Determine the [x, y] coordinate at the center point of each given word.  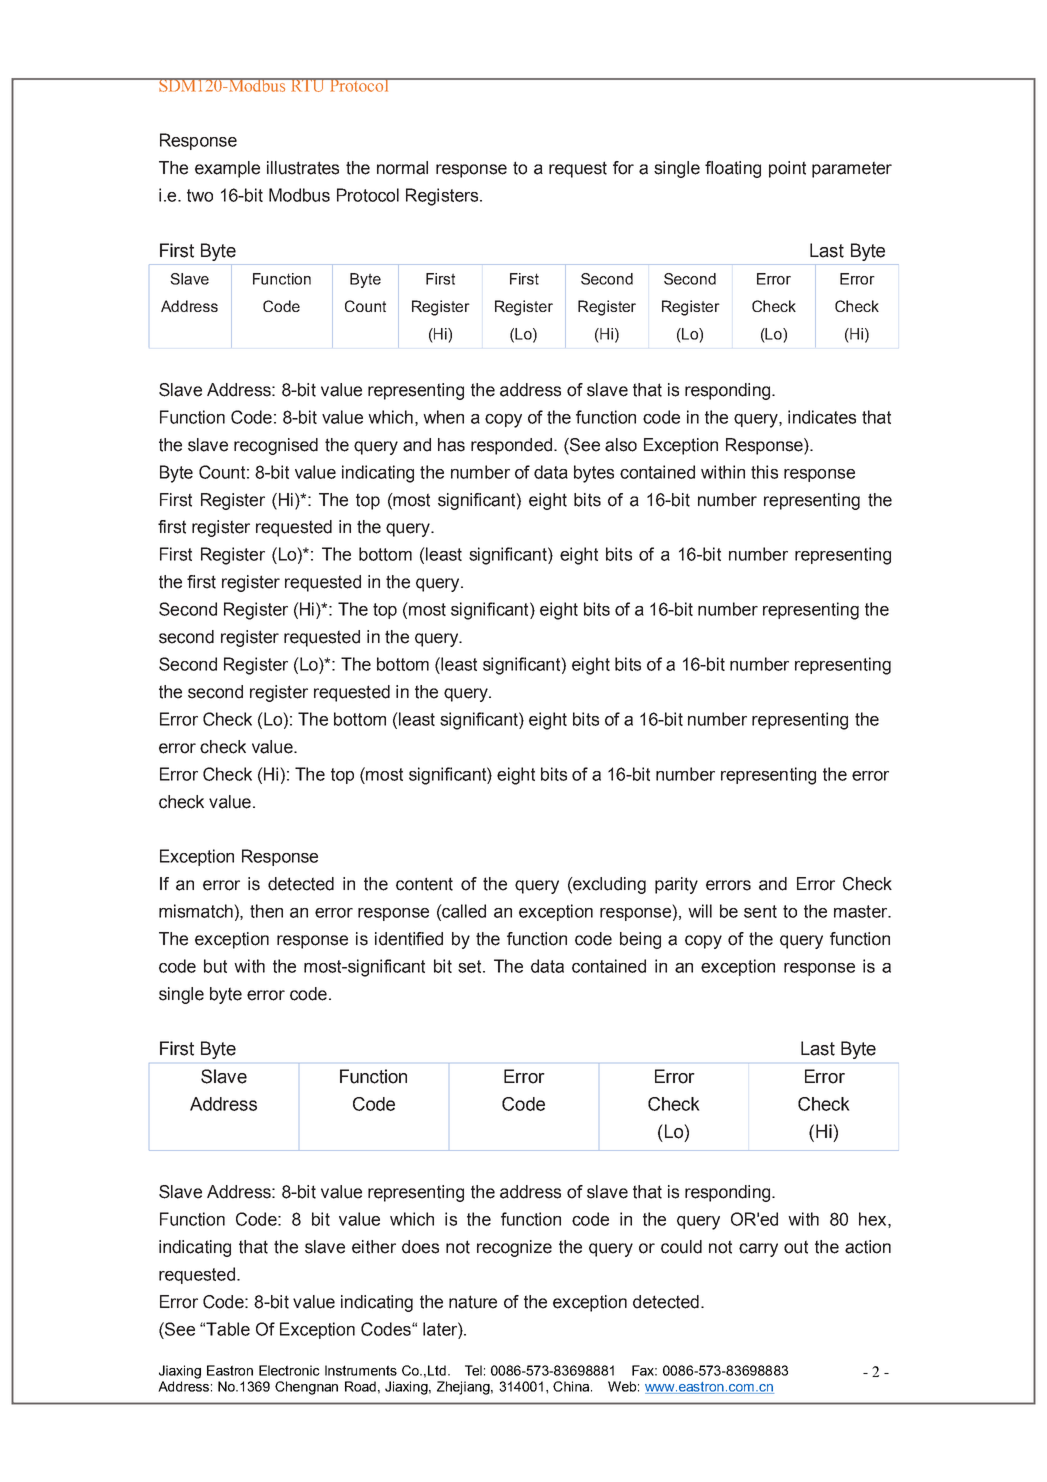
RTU [307, 85]
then [266, 911]
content [424, 884]
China [572, 1386]
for [623, 168]
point [787, 169]
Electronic [289, 1370]
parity [676, 885]
